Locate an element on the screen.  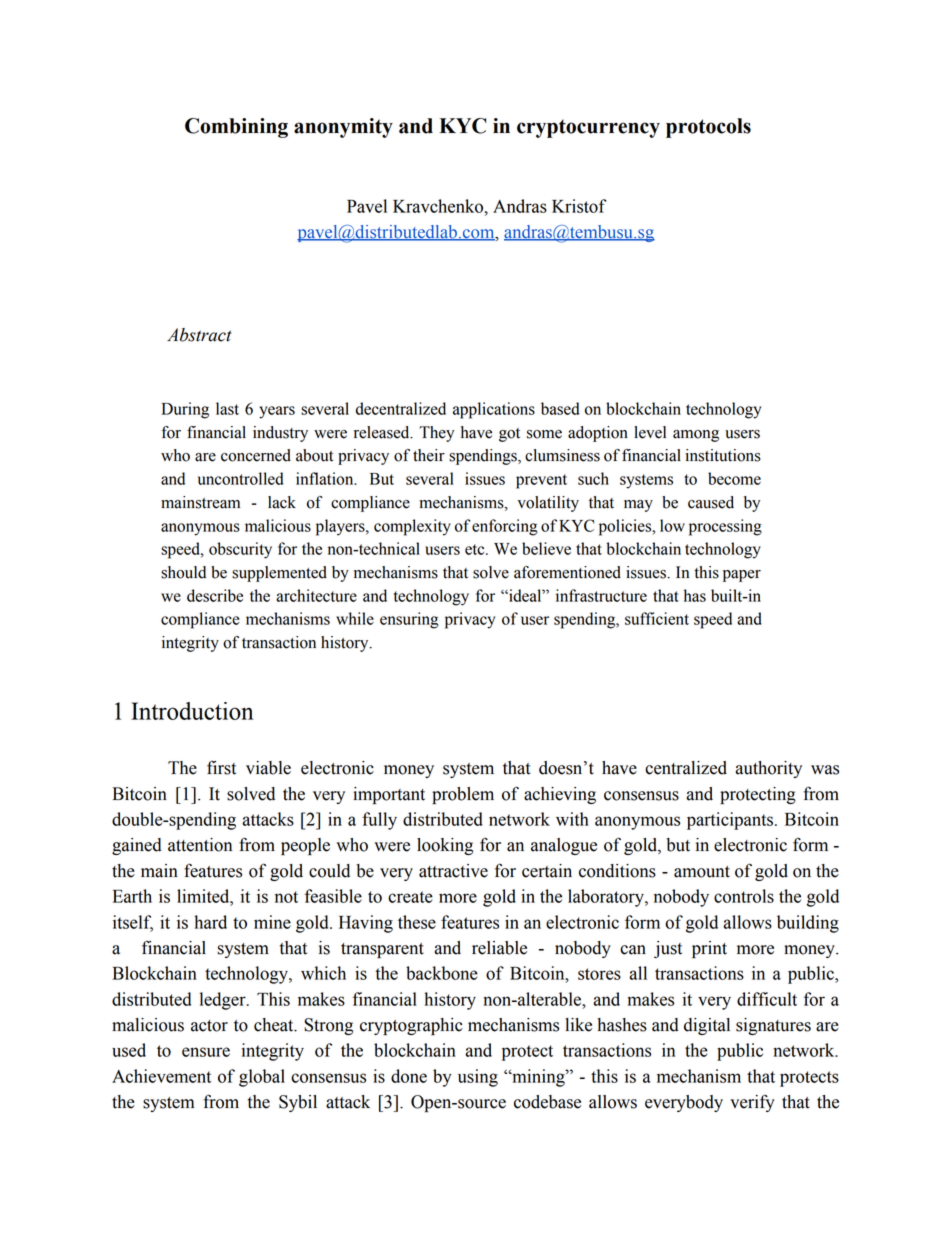
describe is located at coordinates (215, 595).
